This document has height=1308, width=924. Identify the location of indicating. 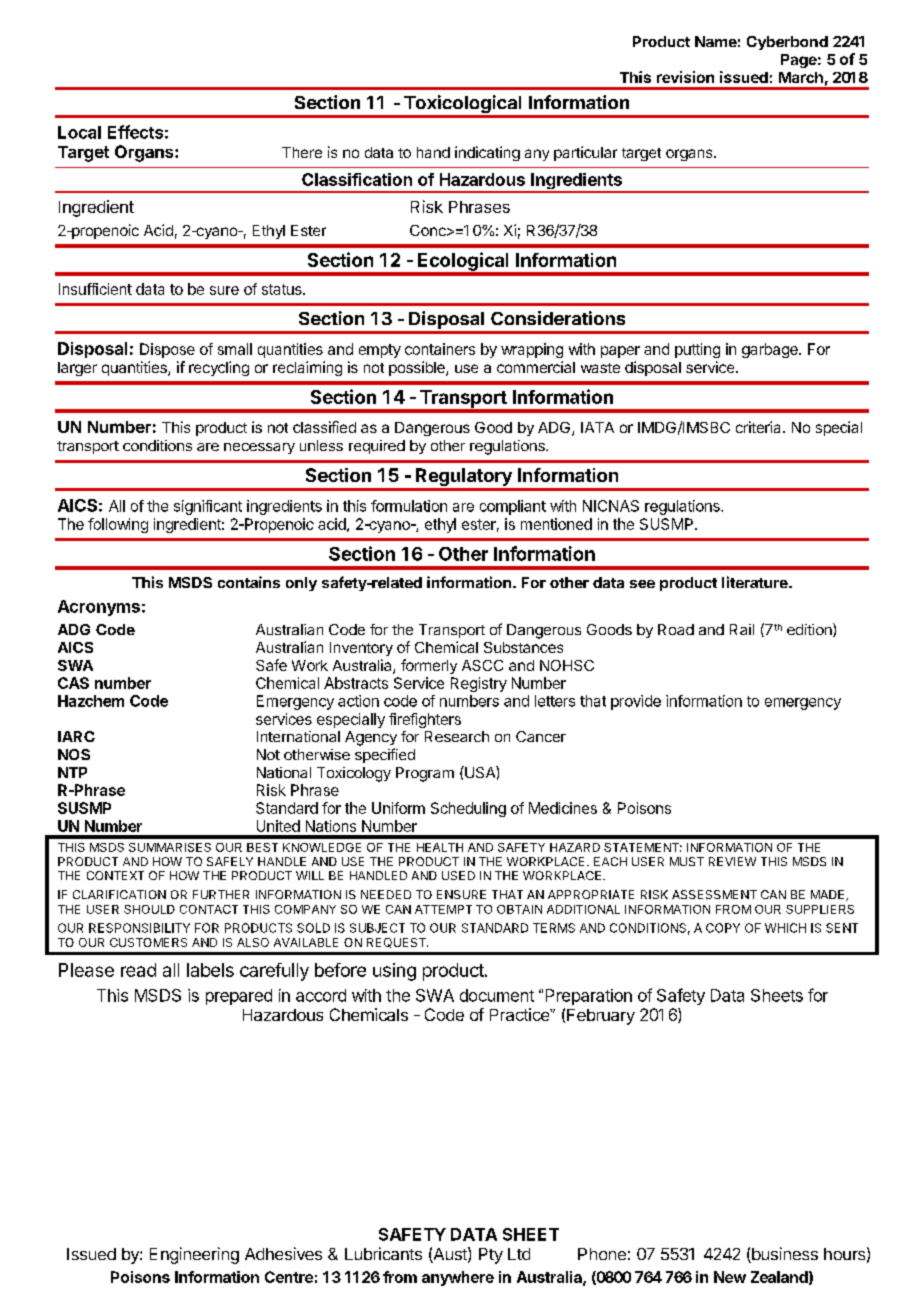
(487, 153).
